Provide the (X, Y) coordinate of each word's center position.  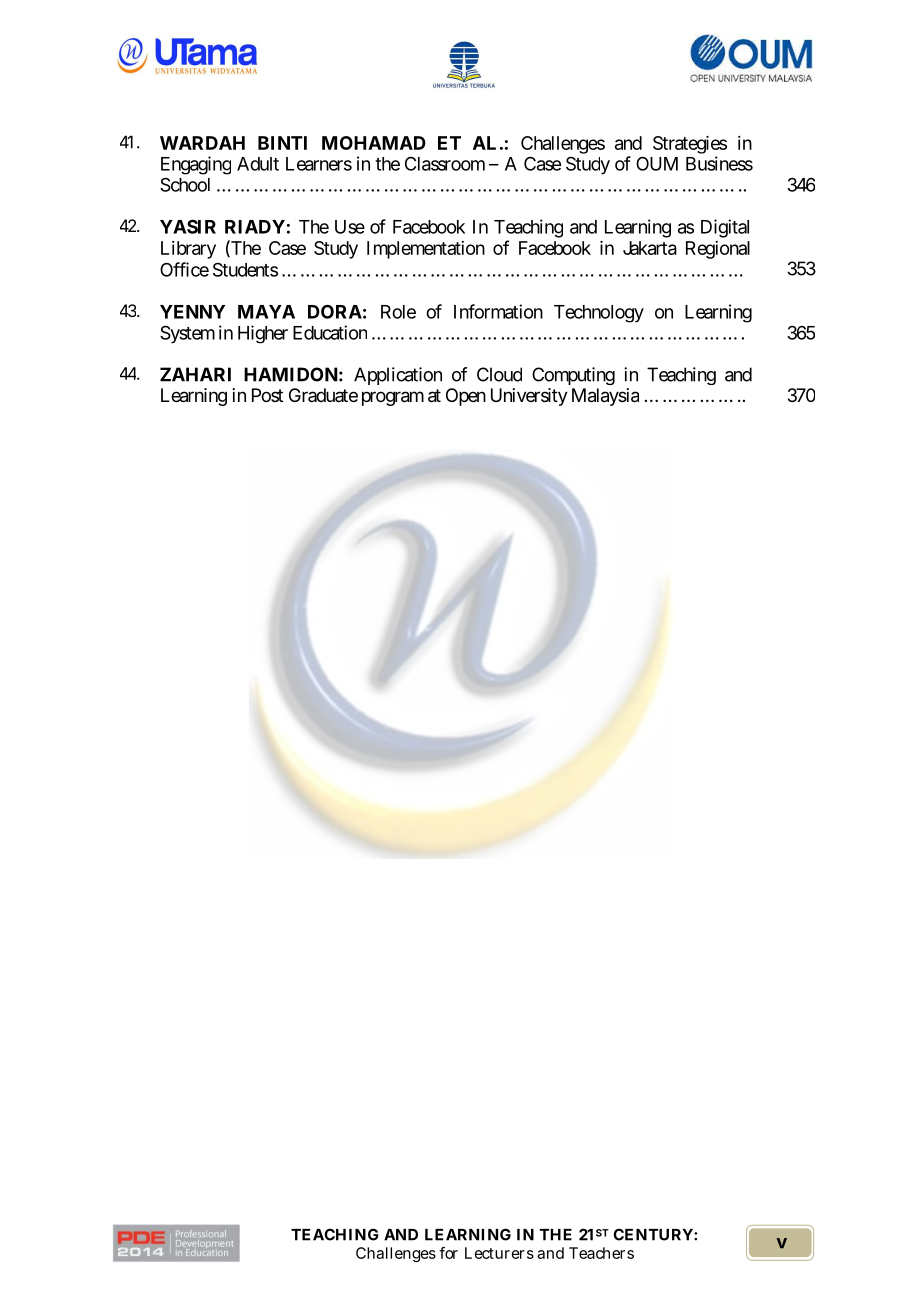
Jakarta (650, 248)
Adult (258, 164)
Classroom (445, 164)
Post (267, 395)
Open (466, 397)
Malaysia (605, 397)
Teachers (601, 1253)
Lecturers (499, 1253)
